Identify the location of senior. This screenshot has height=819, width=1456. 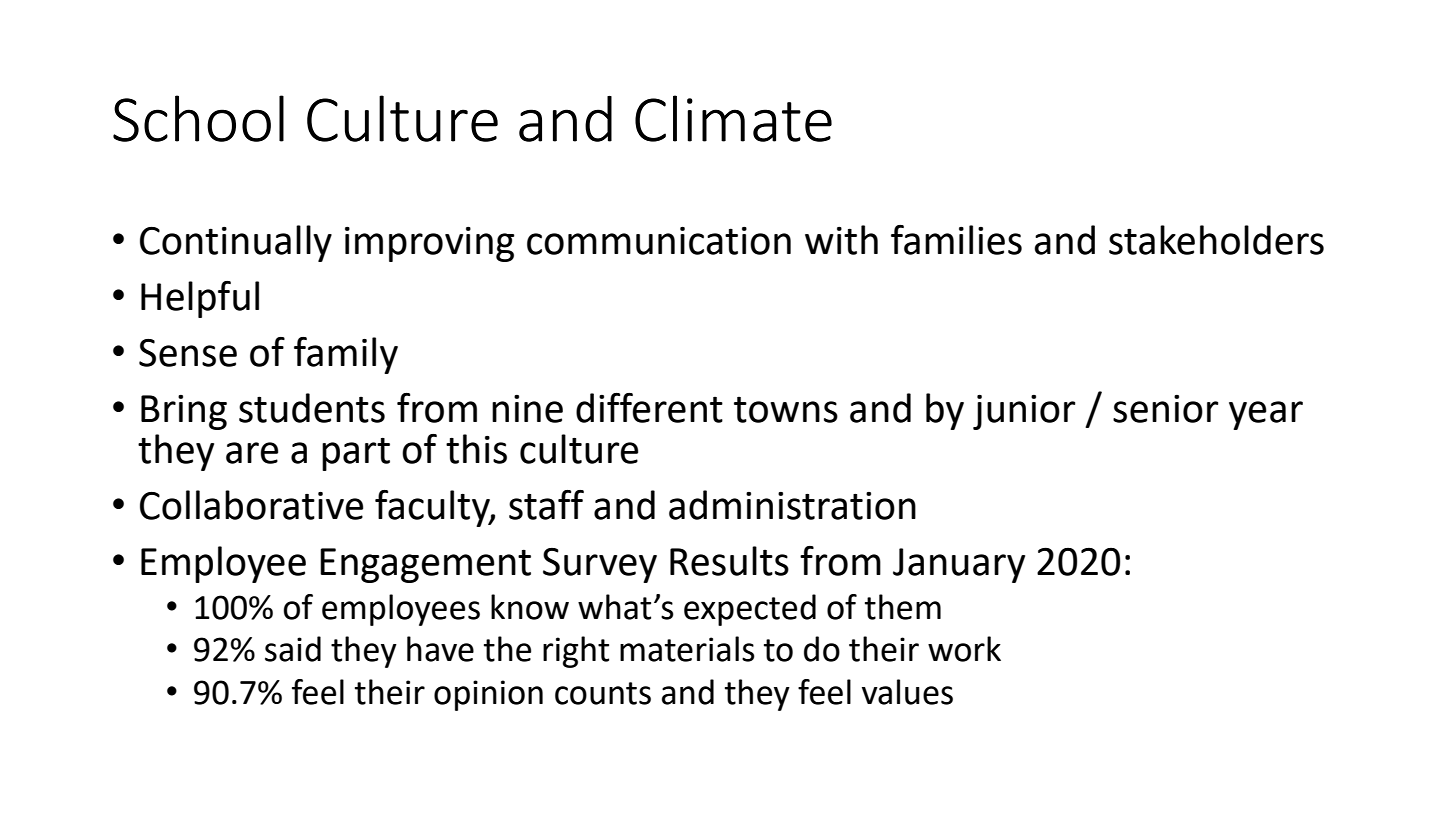
(1166, 409).
